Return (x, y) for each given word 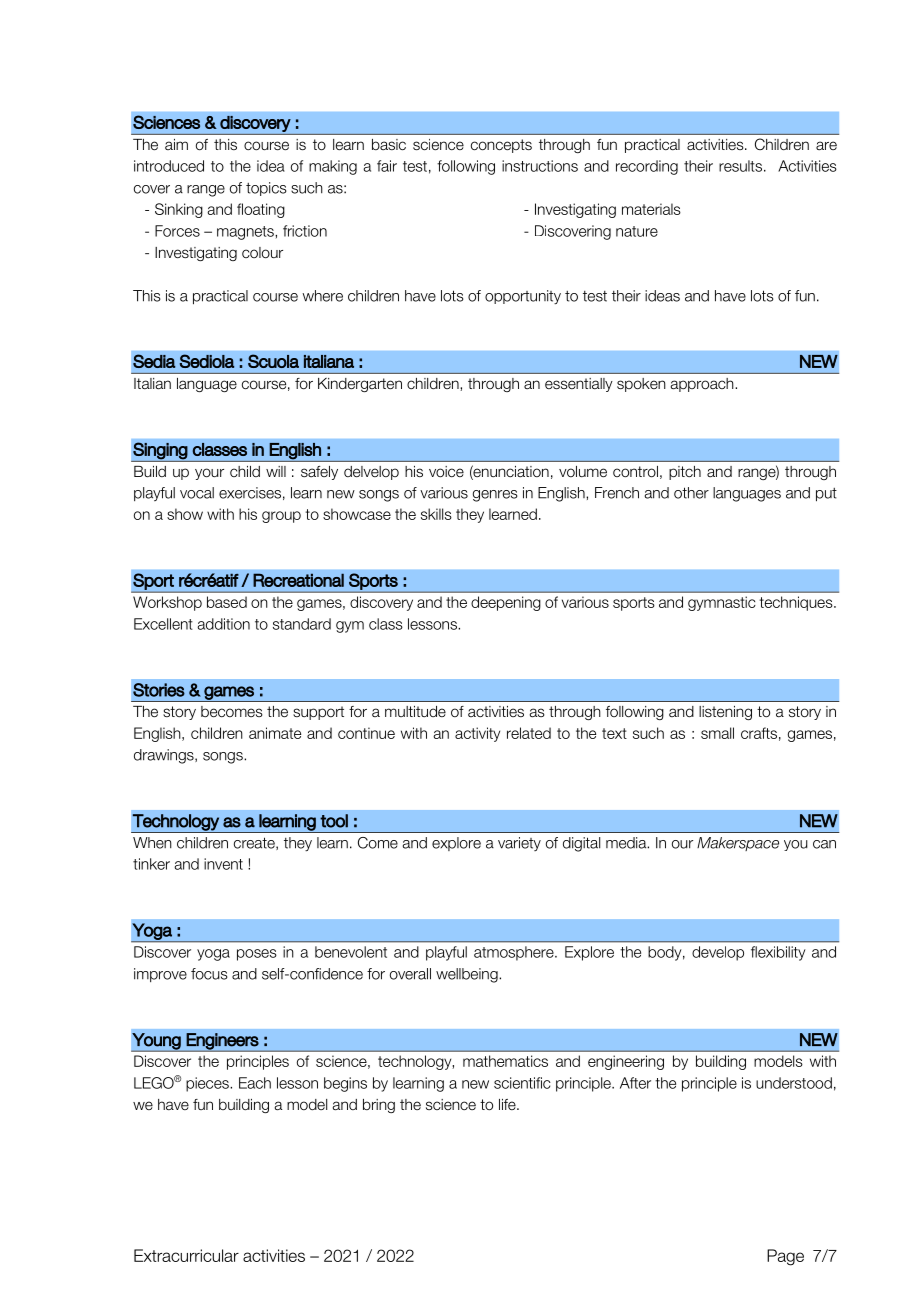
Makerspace (738, 844)
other (691, 493)
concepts (501, 146)
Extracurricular (186, 1255)
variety (519, 844)
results (740, 166)
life (508, 1104)
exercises (250, 493)
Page (785, 1257)
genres (495, 496)
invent (223, 864)
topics (266, 189)
